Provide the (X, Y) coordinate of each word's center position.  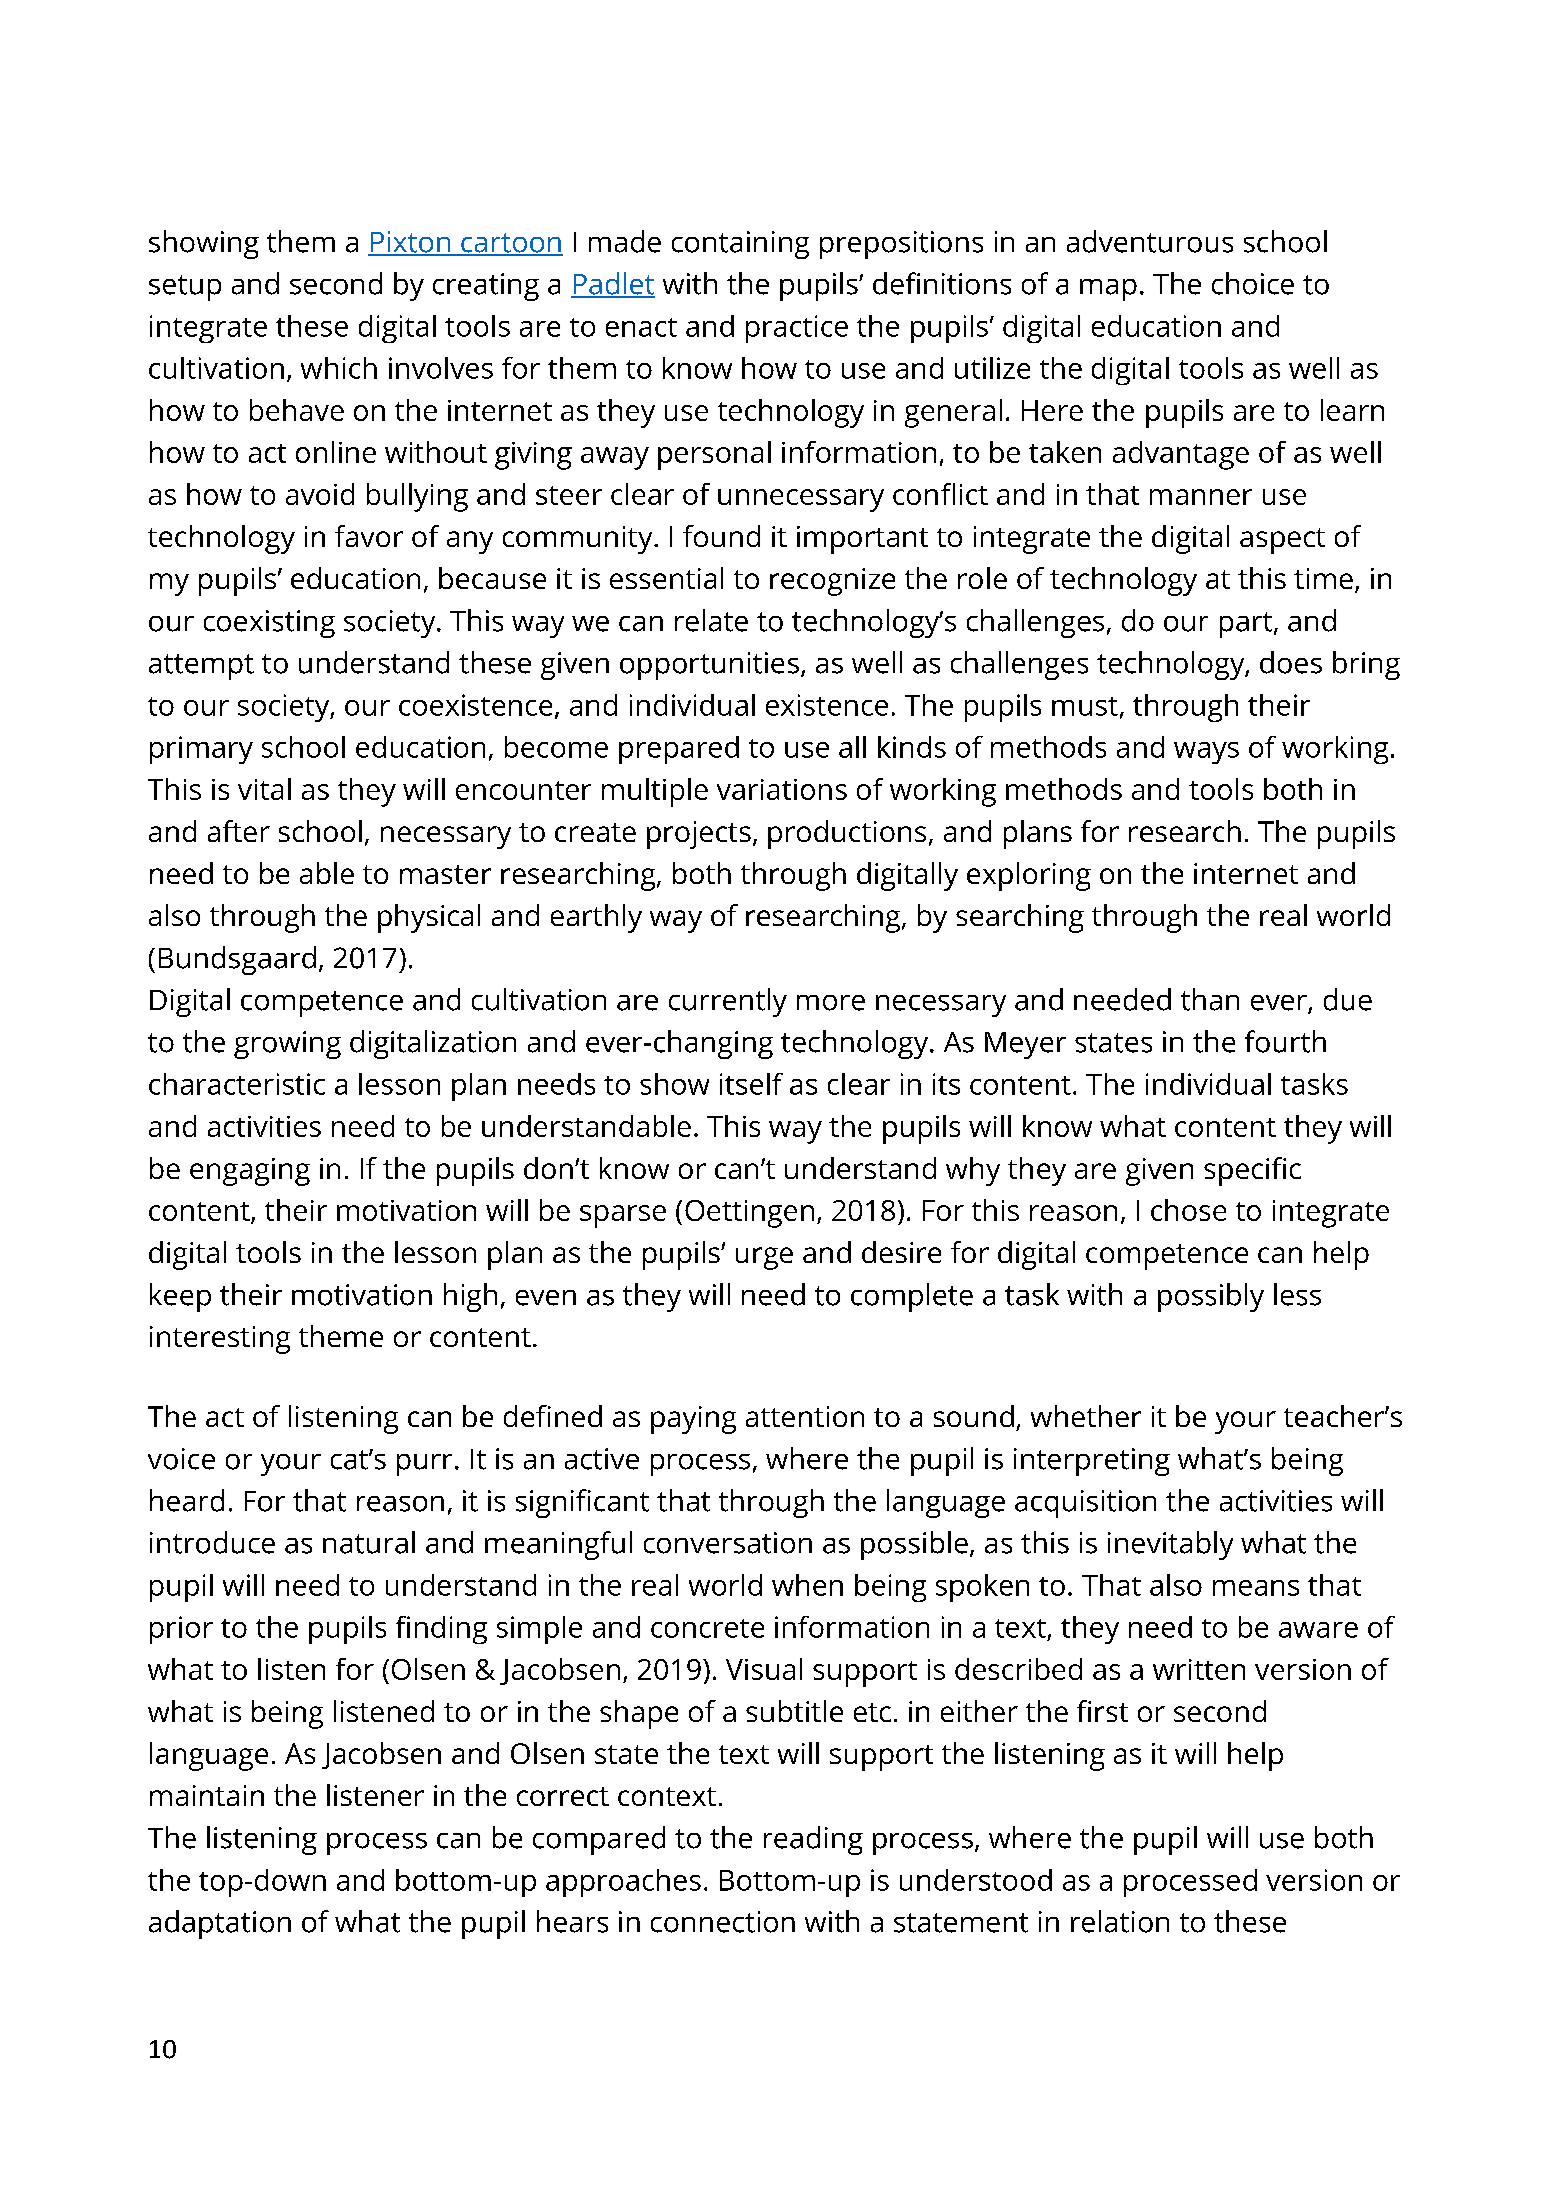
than (1210, 999)
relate (711, 620)
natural (369, 1542)
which (339, 368)
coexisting (269, 624)
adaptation (220, 1924)
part (1246, 625)
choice (1253, 283)
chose (1188, 1210)
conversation (728, 1543)
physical (429, 918)
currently (728, 1002)
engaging (250, 1172)
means (1256, 1588)
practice (797, 329)
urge (764, 1258)
